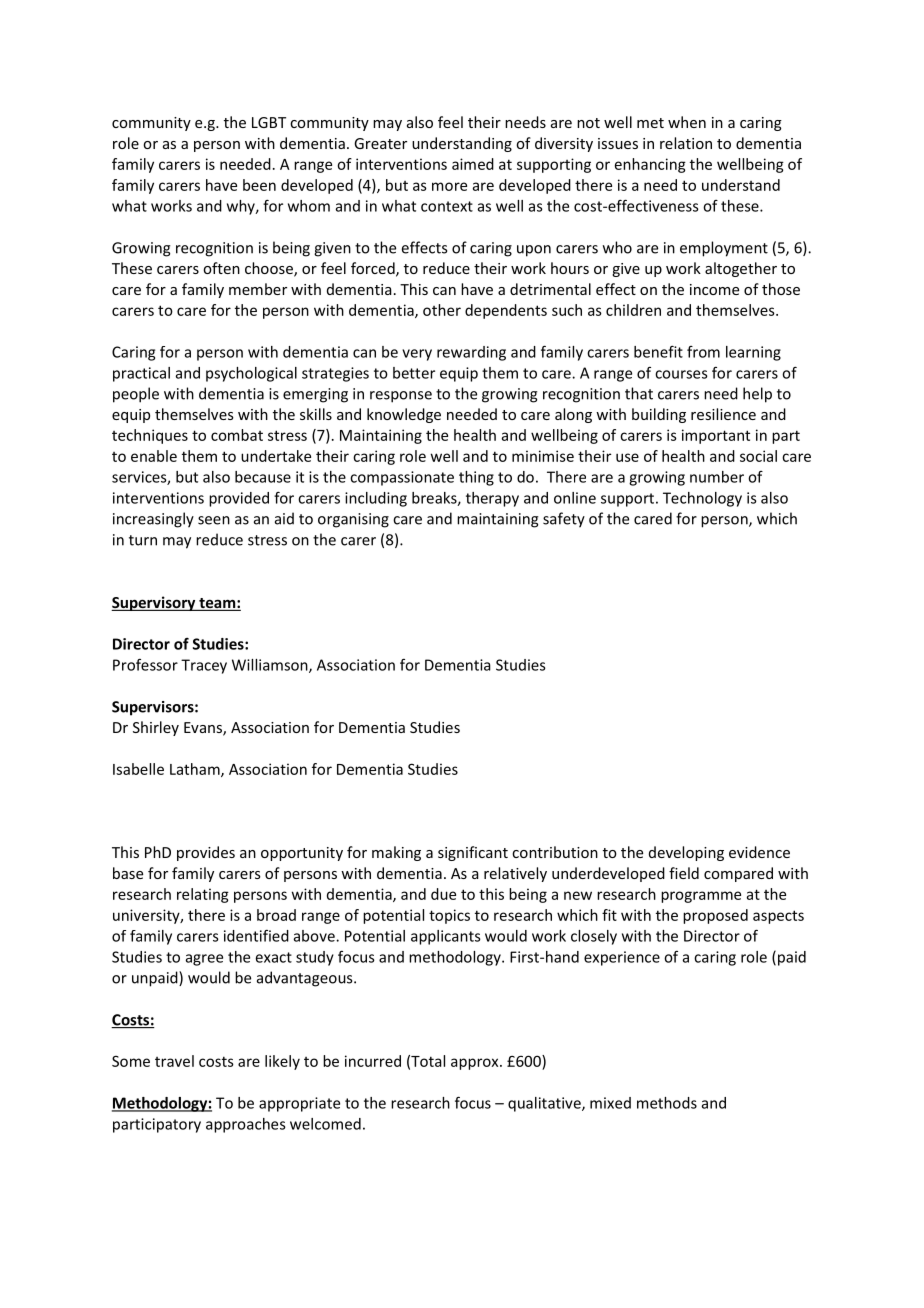  Describe the element at coordinates (204, 666) in the image. I see `Tracey` at that location.
